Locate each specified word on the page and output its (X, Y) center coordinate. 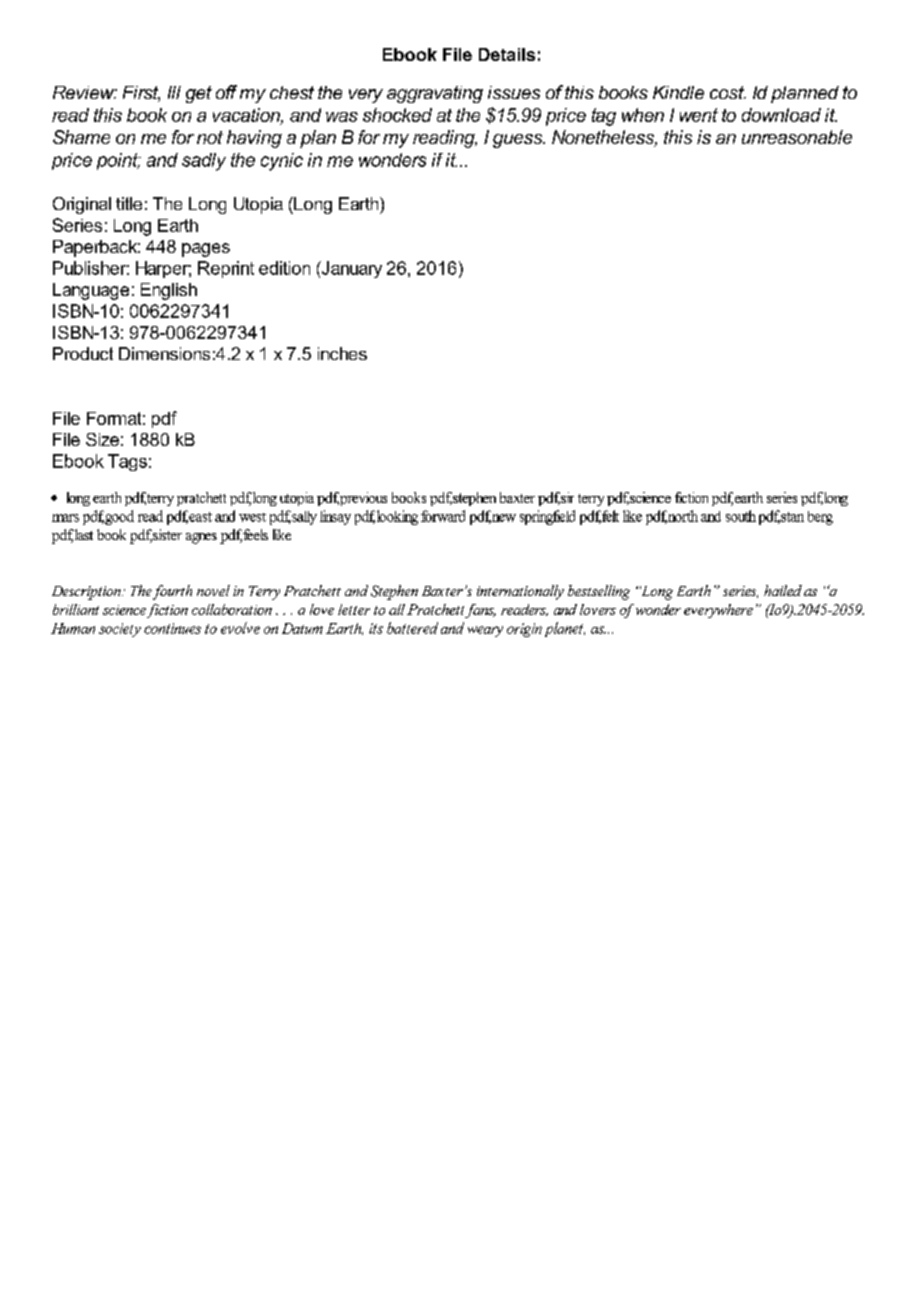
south (741, 516)
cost (728, 92)
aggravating (435, 94)
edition (284, 268)
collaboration (232, 609)
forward (443, 516)
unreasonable (797, 137)
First (141, 94)
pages (206, 250)
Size (102, 439)
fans (480, 611)
